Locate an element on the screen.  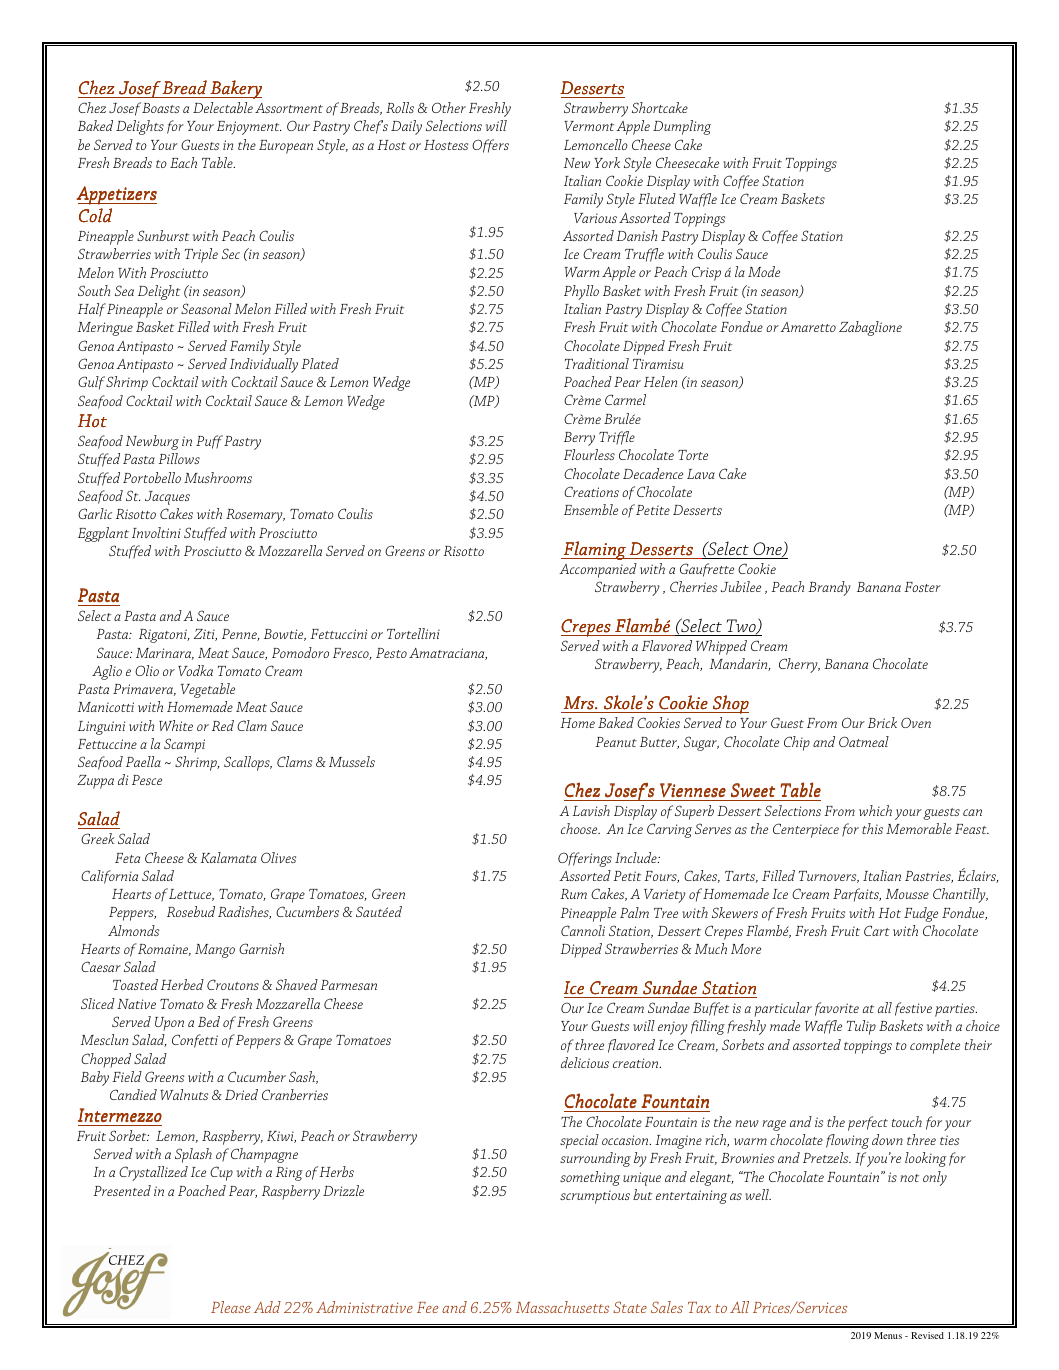
Please is located at coordinates (231, 1307).
